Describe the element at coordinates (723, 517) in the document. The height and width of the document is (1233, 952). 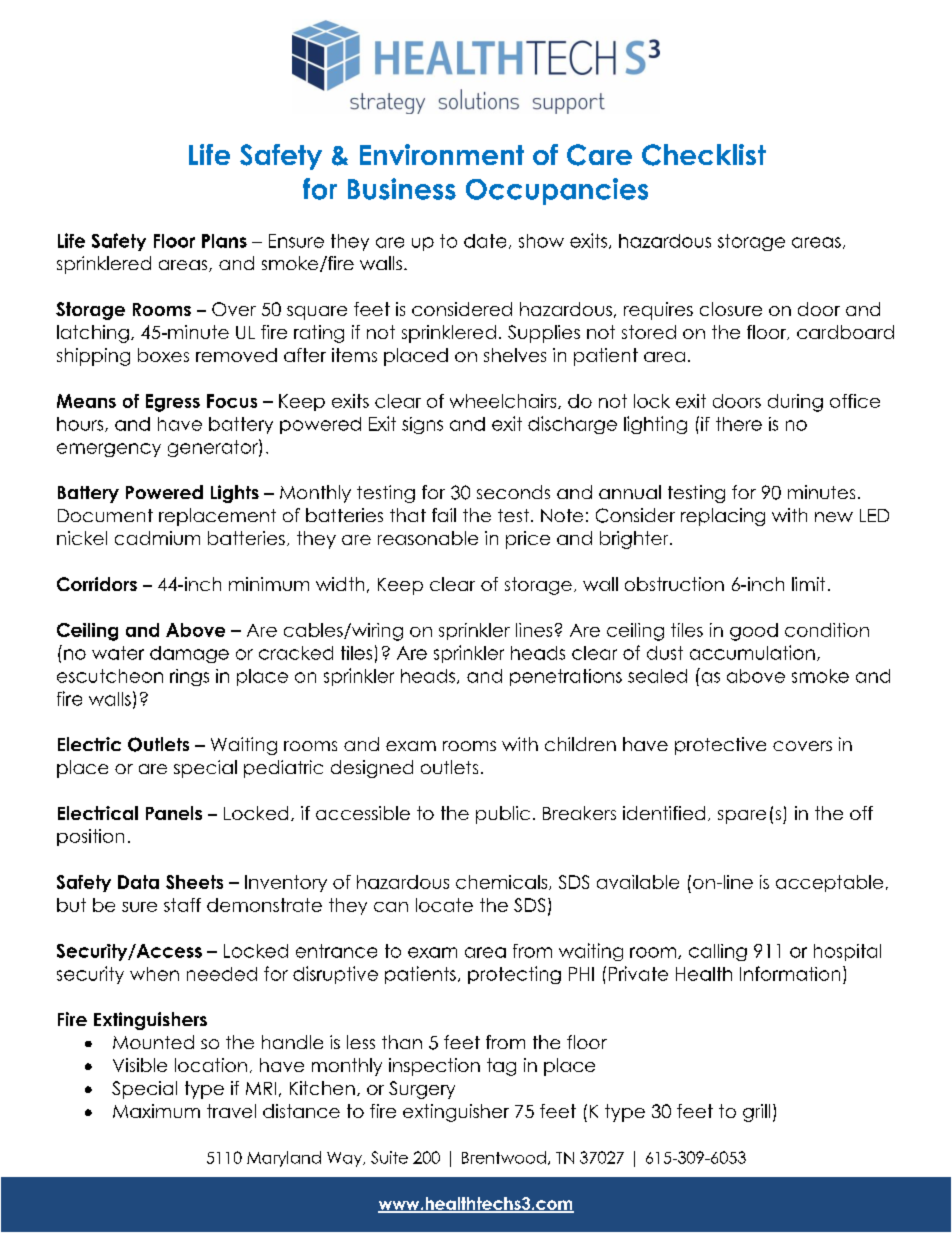
I see `replacing` at that location.
